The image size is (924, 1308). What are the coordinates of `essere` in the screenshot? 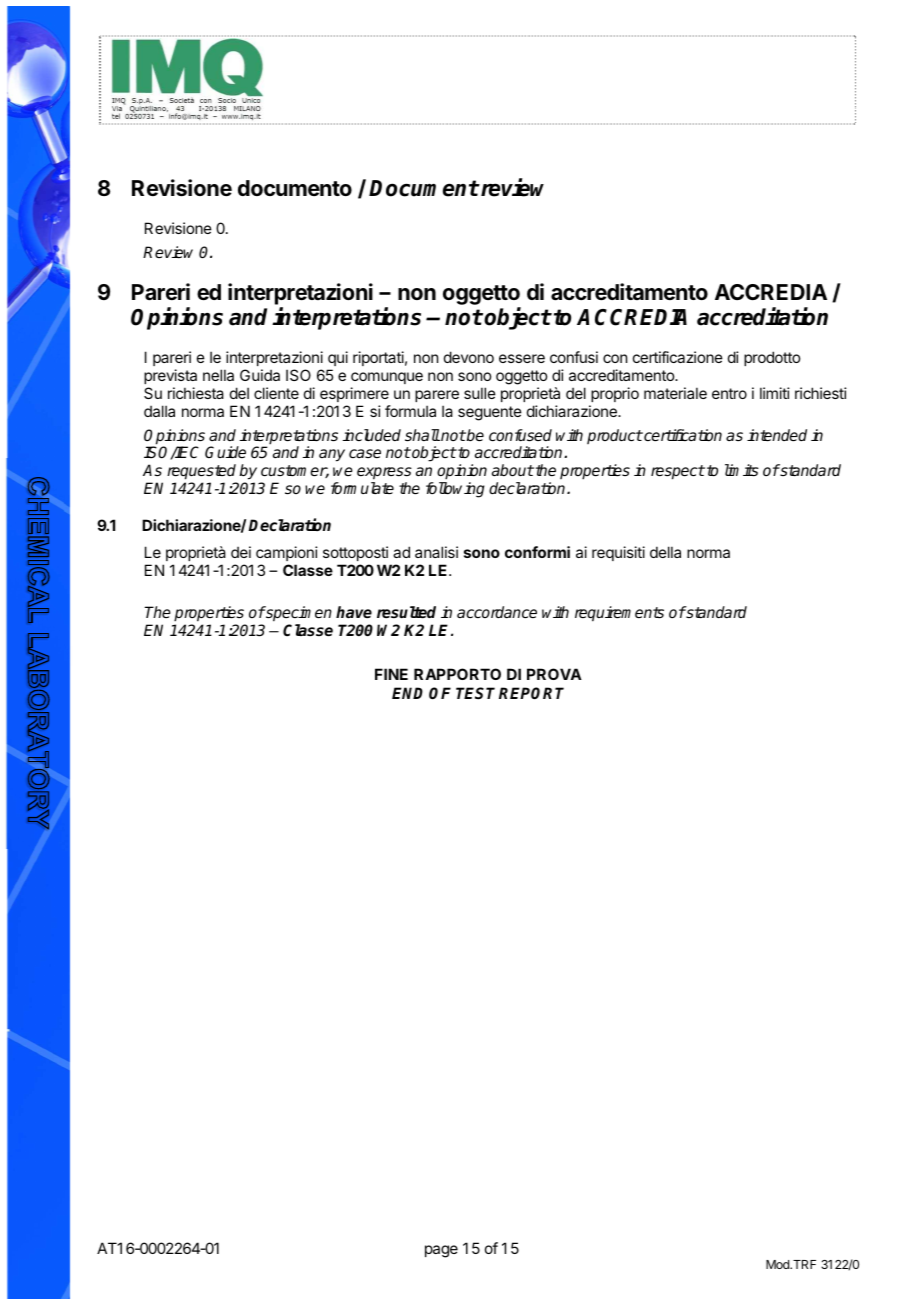 It's located at (522, 358).
